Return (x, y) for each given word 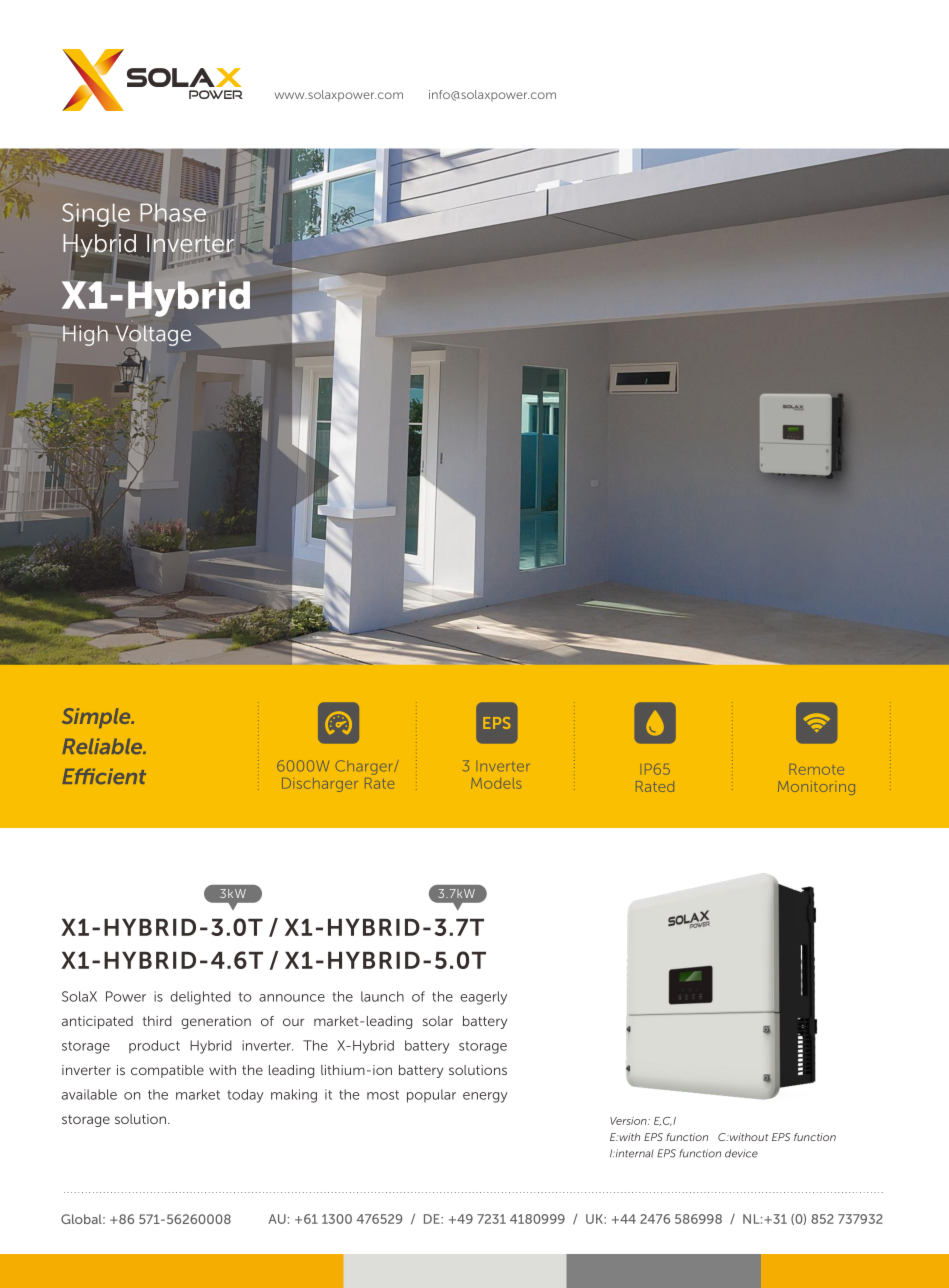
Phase (174, 211)
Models (496, 783)
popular (431, 1096)
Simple (97, 718)
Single (96, 215)
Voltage (153, 337)
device (741, 1153)
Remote (817, 769)
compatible (167, 1071)
